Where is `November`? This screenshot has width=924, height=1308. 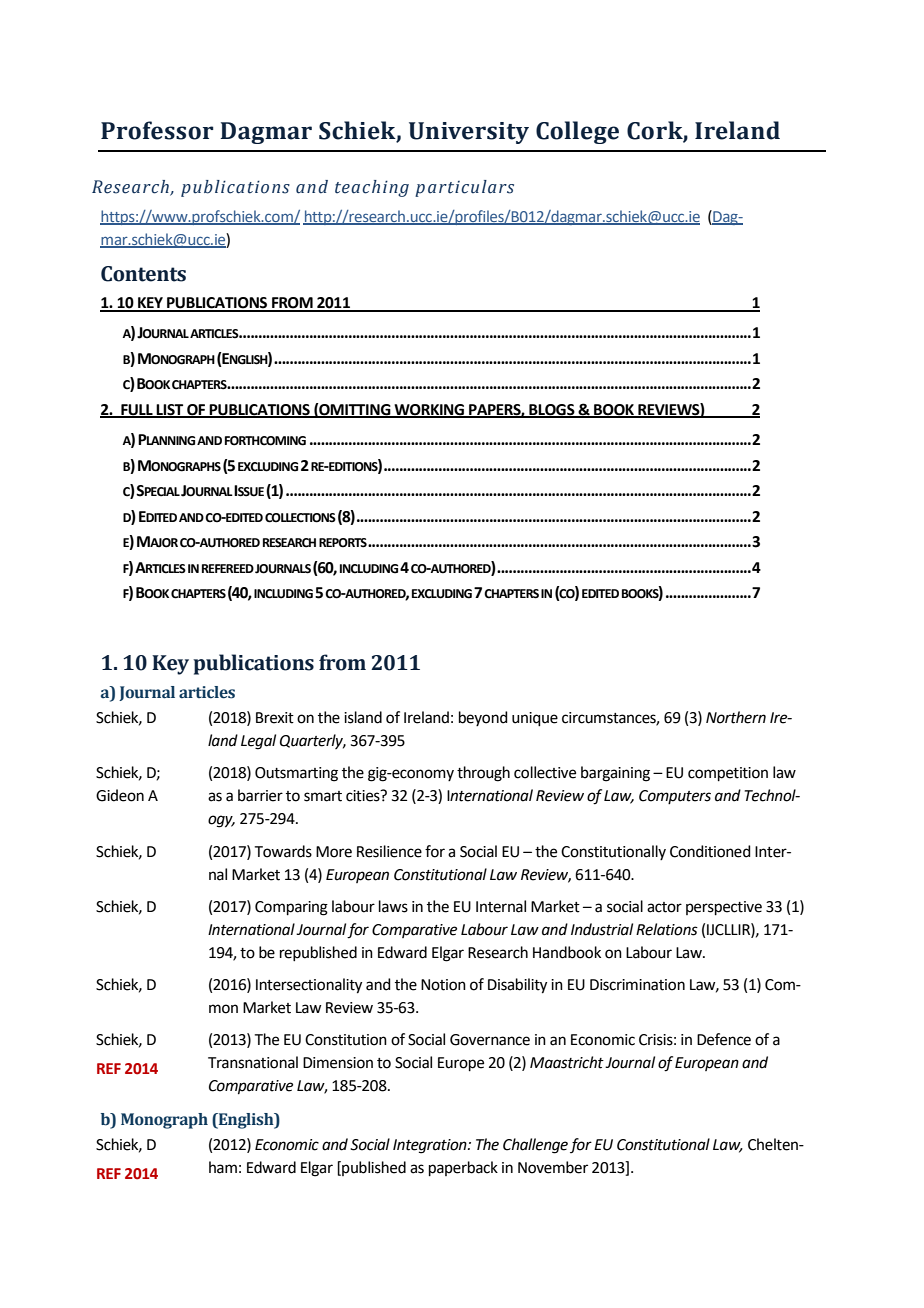
November is located at coordinates (553, 1167).
